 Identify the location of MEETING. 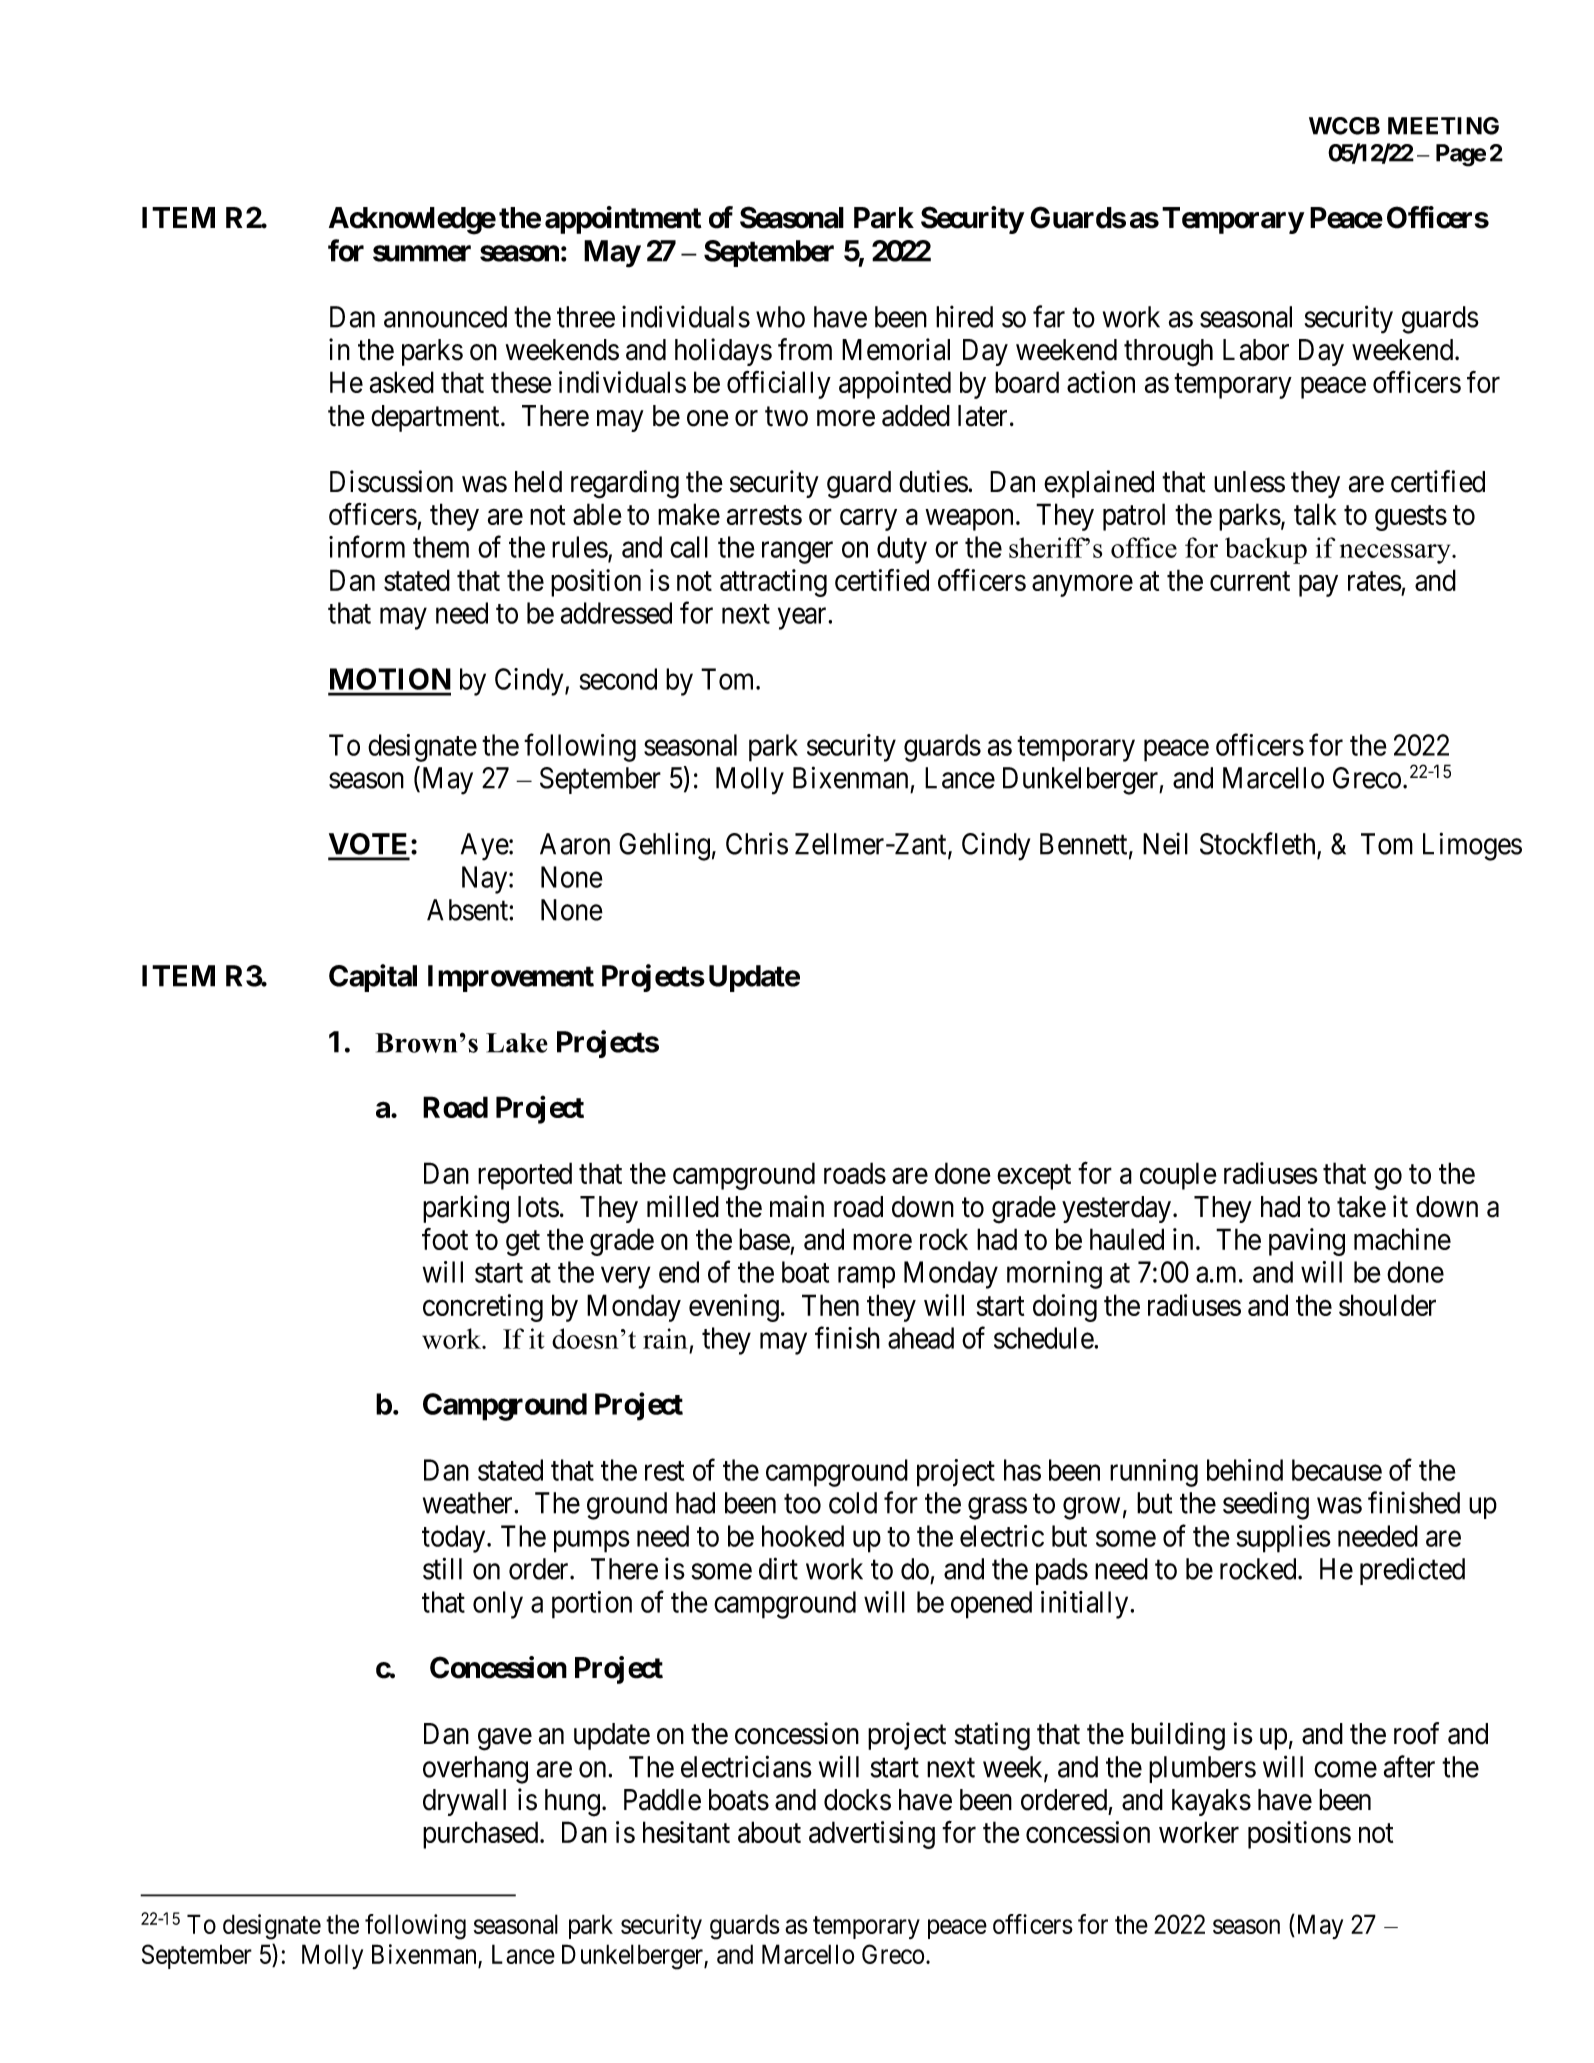
(1443, 126).
